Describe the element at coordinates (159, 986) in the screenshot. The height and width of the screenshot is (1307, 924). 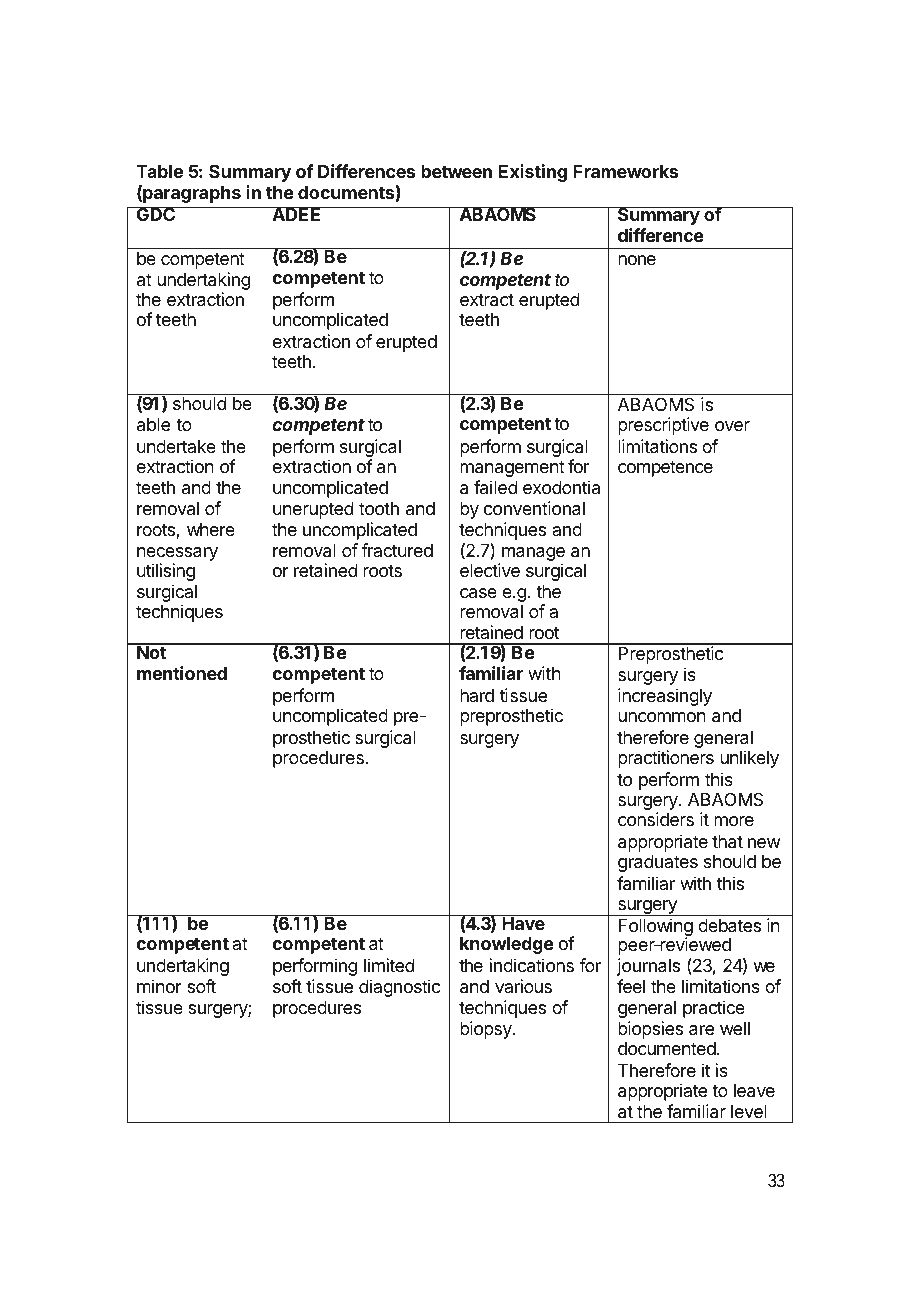
I see `minor` at that location.
